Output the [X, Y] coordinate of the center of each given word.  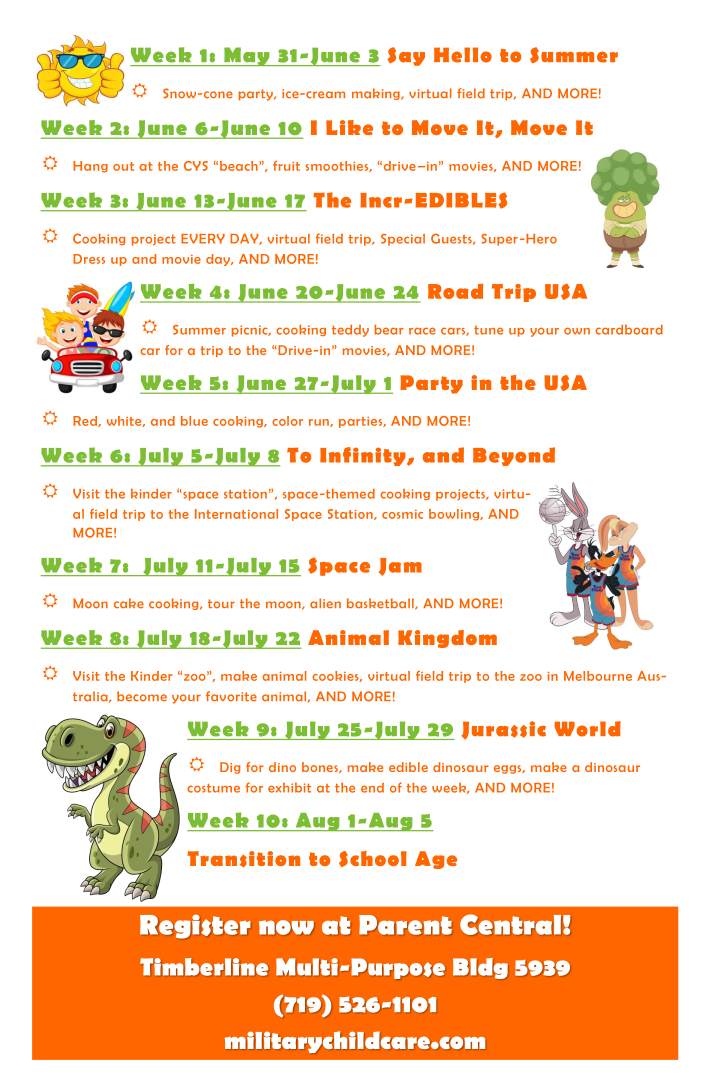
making [377, 94]
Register [195, 926]
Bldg [480, 968]
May [247, 56]
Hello [463, 55]
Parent [405, 925]
